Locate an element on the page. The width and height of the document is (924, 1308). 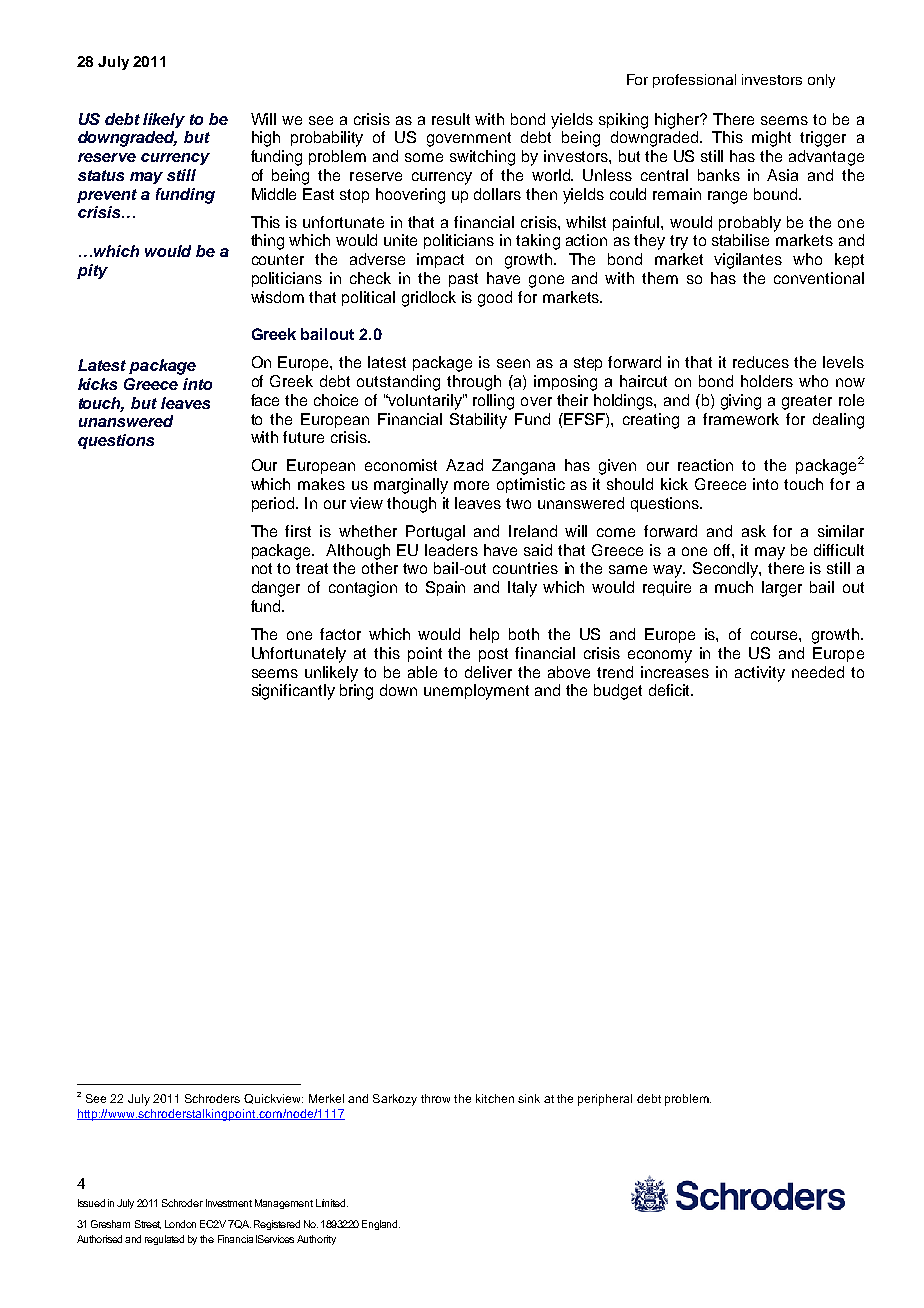
might is located at coordinates (771, 139).
